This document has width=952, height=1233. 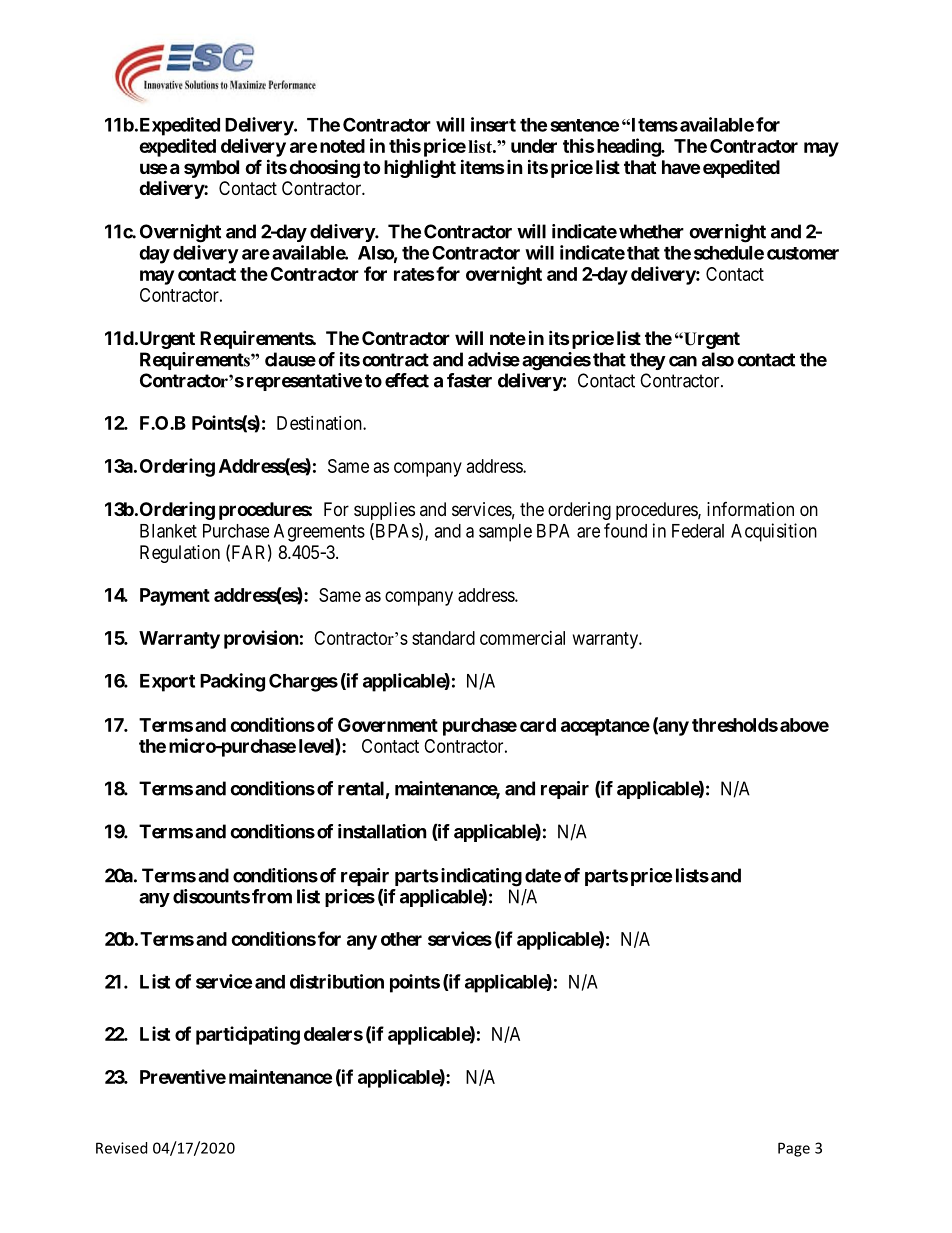 I want to click on heading, so click(x=628, y=147).
